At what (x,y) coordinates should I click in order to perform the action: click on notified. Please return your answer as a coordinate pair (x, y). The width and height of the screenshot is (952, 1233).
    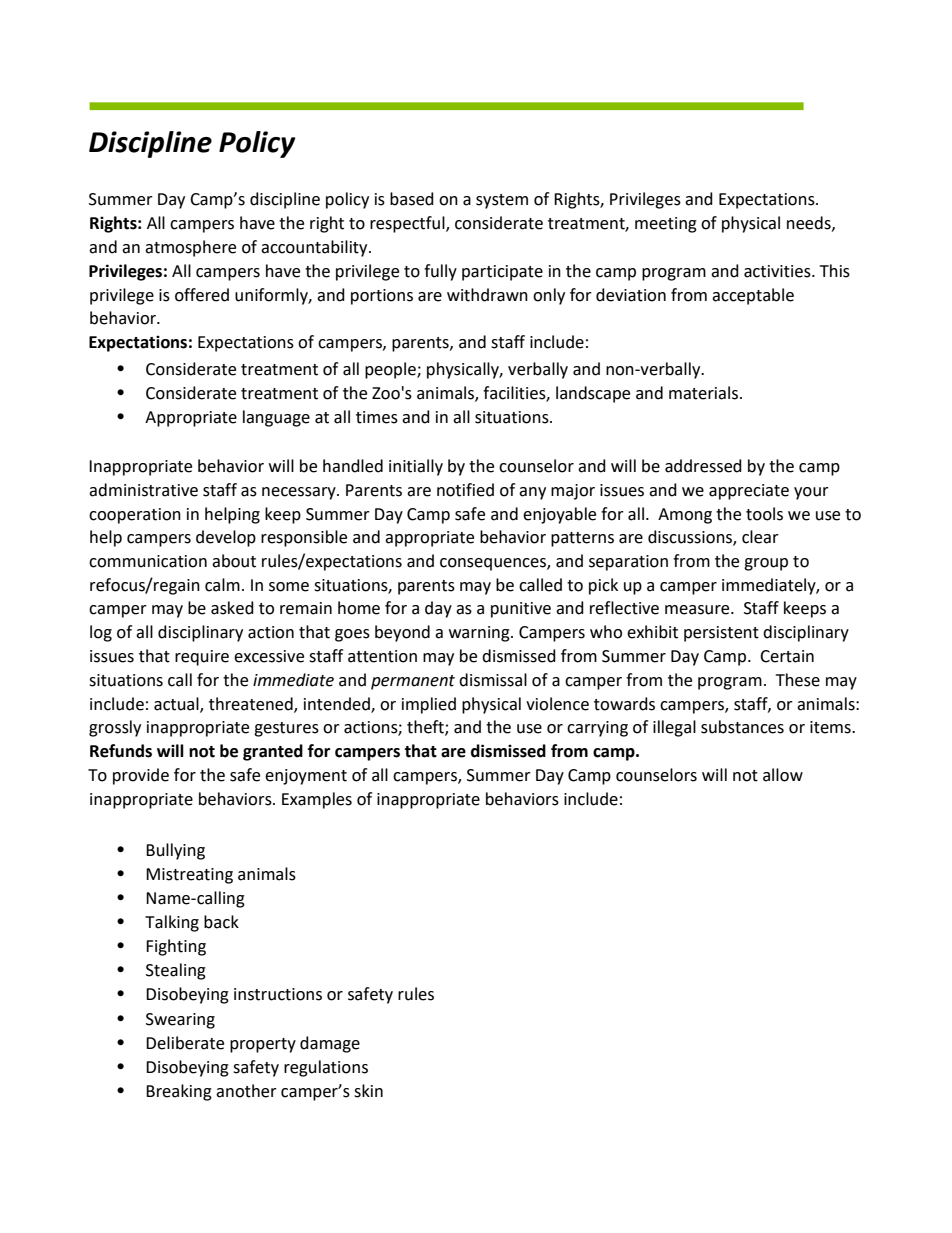
    Looking at the image, I should click on (465, 490).
